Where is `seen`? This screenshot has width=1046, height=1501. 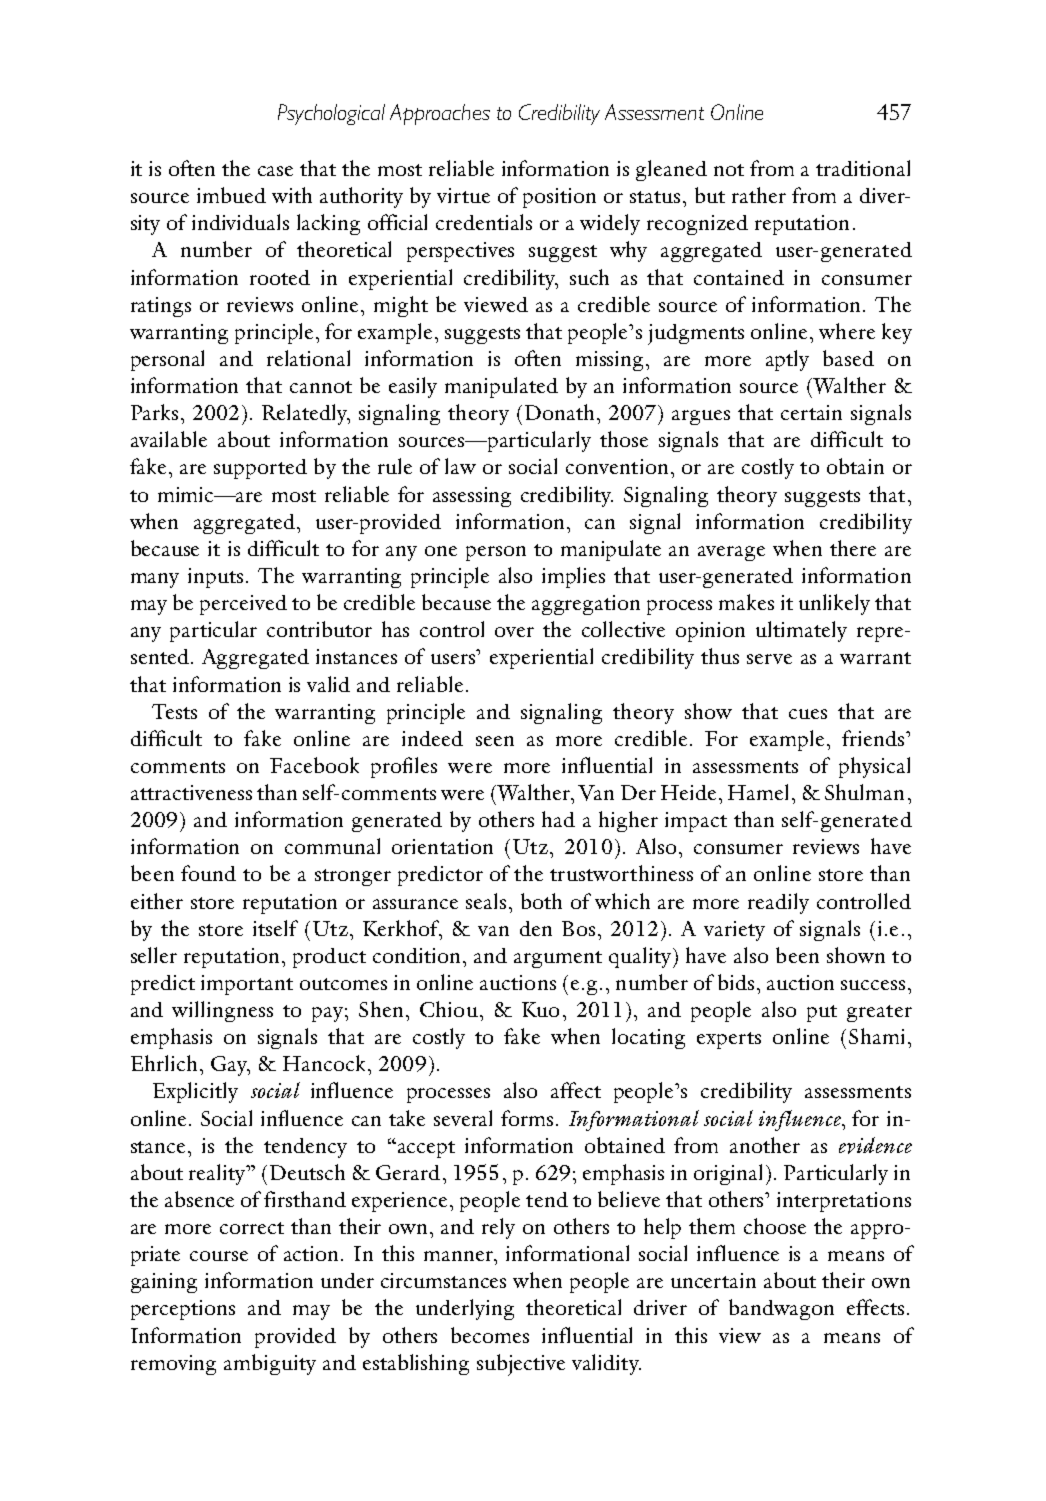
seen is located at coordinates (495, 741).
